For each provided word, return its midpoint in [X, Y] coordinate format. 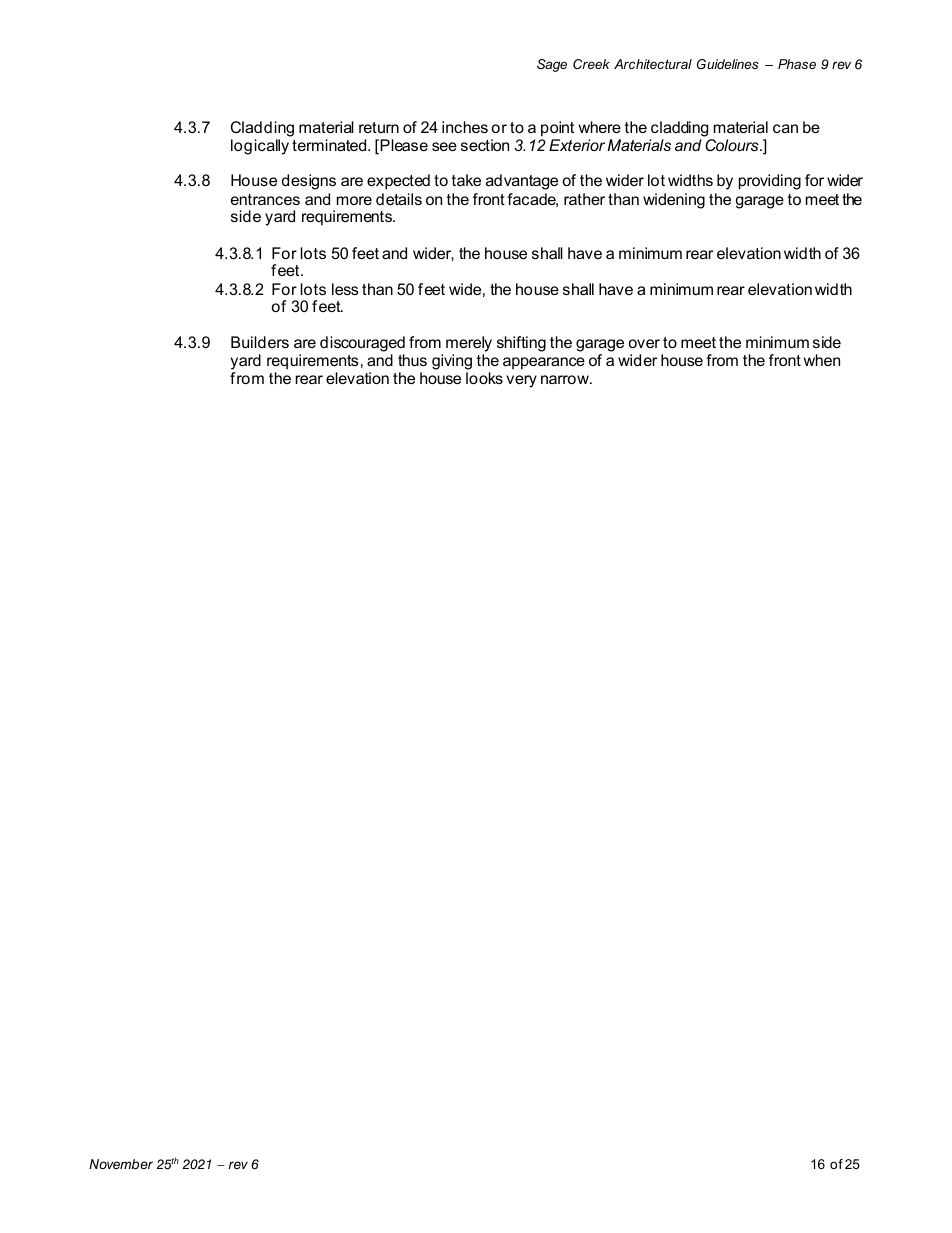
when [822, 360]
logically [260, 147]
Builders [260, 342]
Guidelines [728, 64]
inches [465, 127]
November [121, 1164]
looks [484, 378]
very [521, 381]
